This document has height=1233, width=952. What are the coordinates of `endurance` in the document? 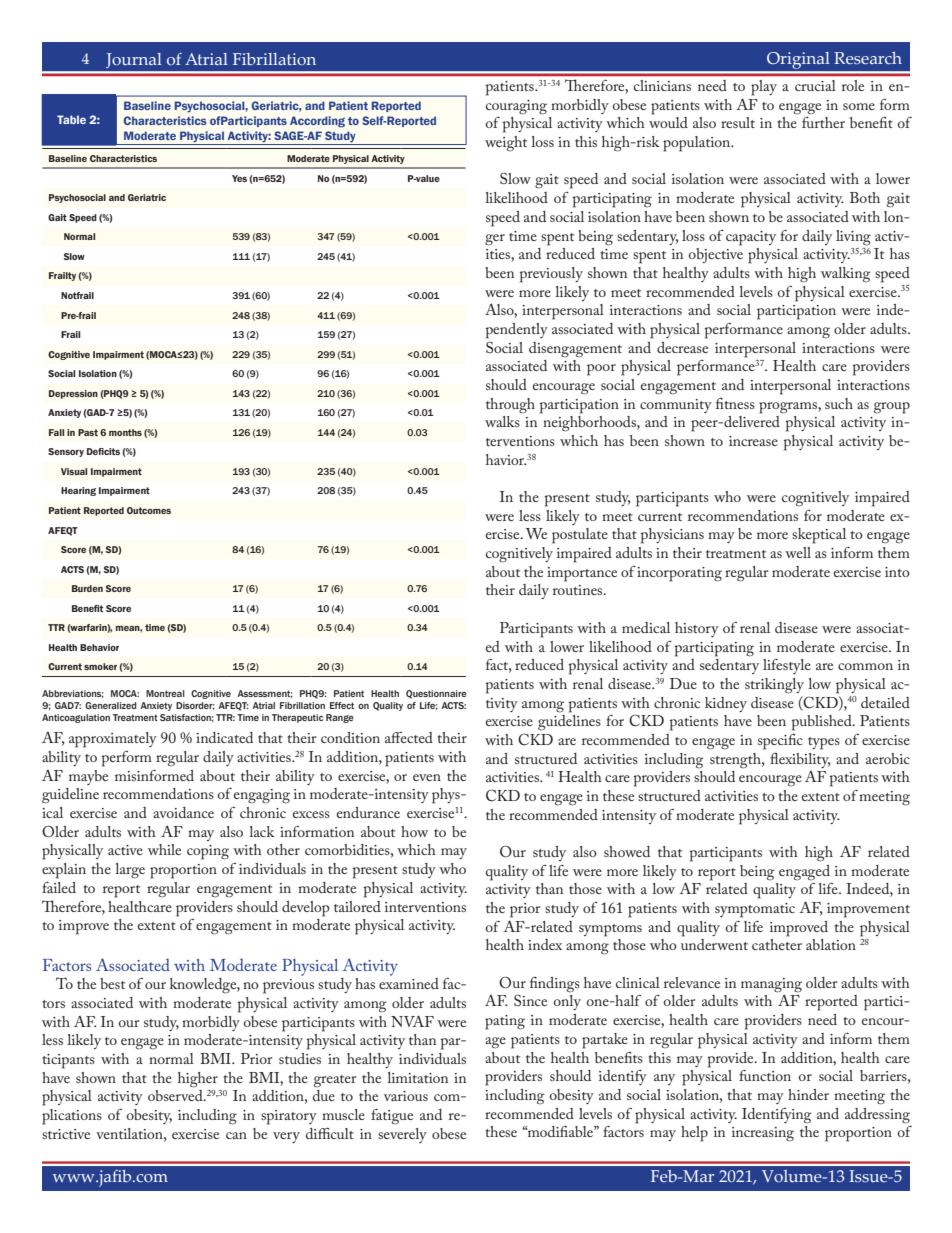 It's located at (368, 812).
